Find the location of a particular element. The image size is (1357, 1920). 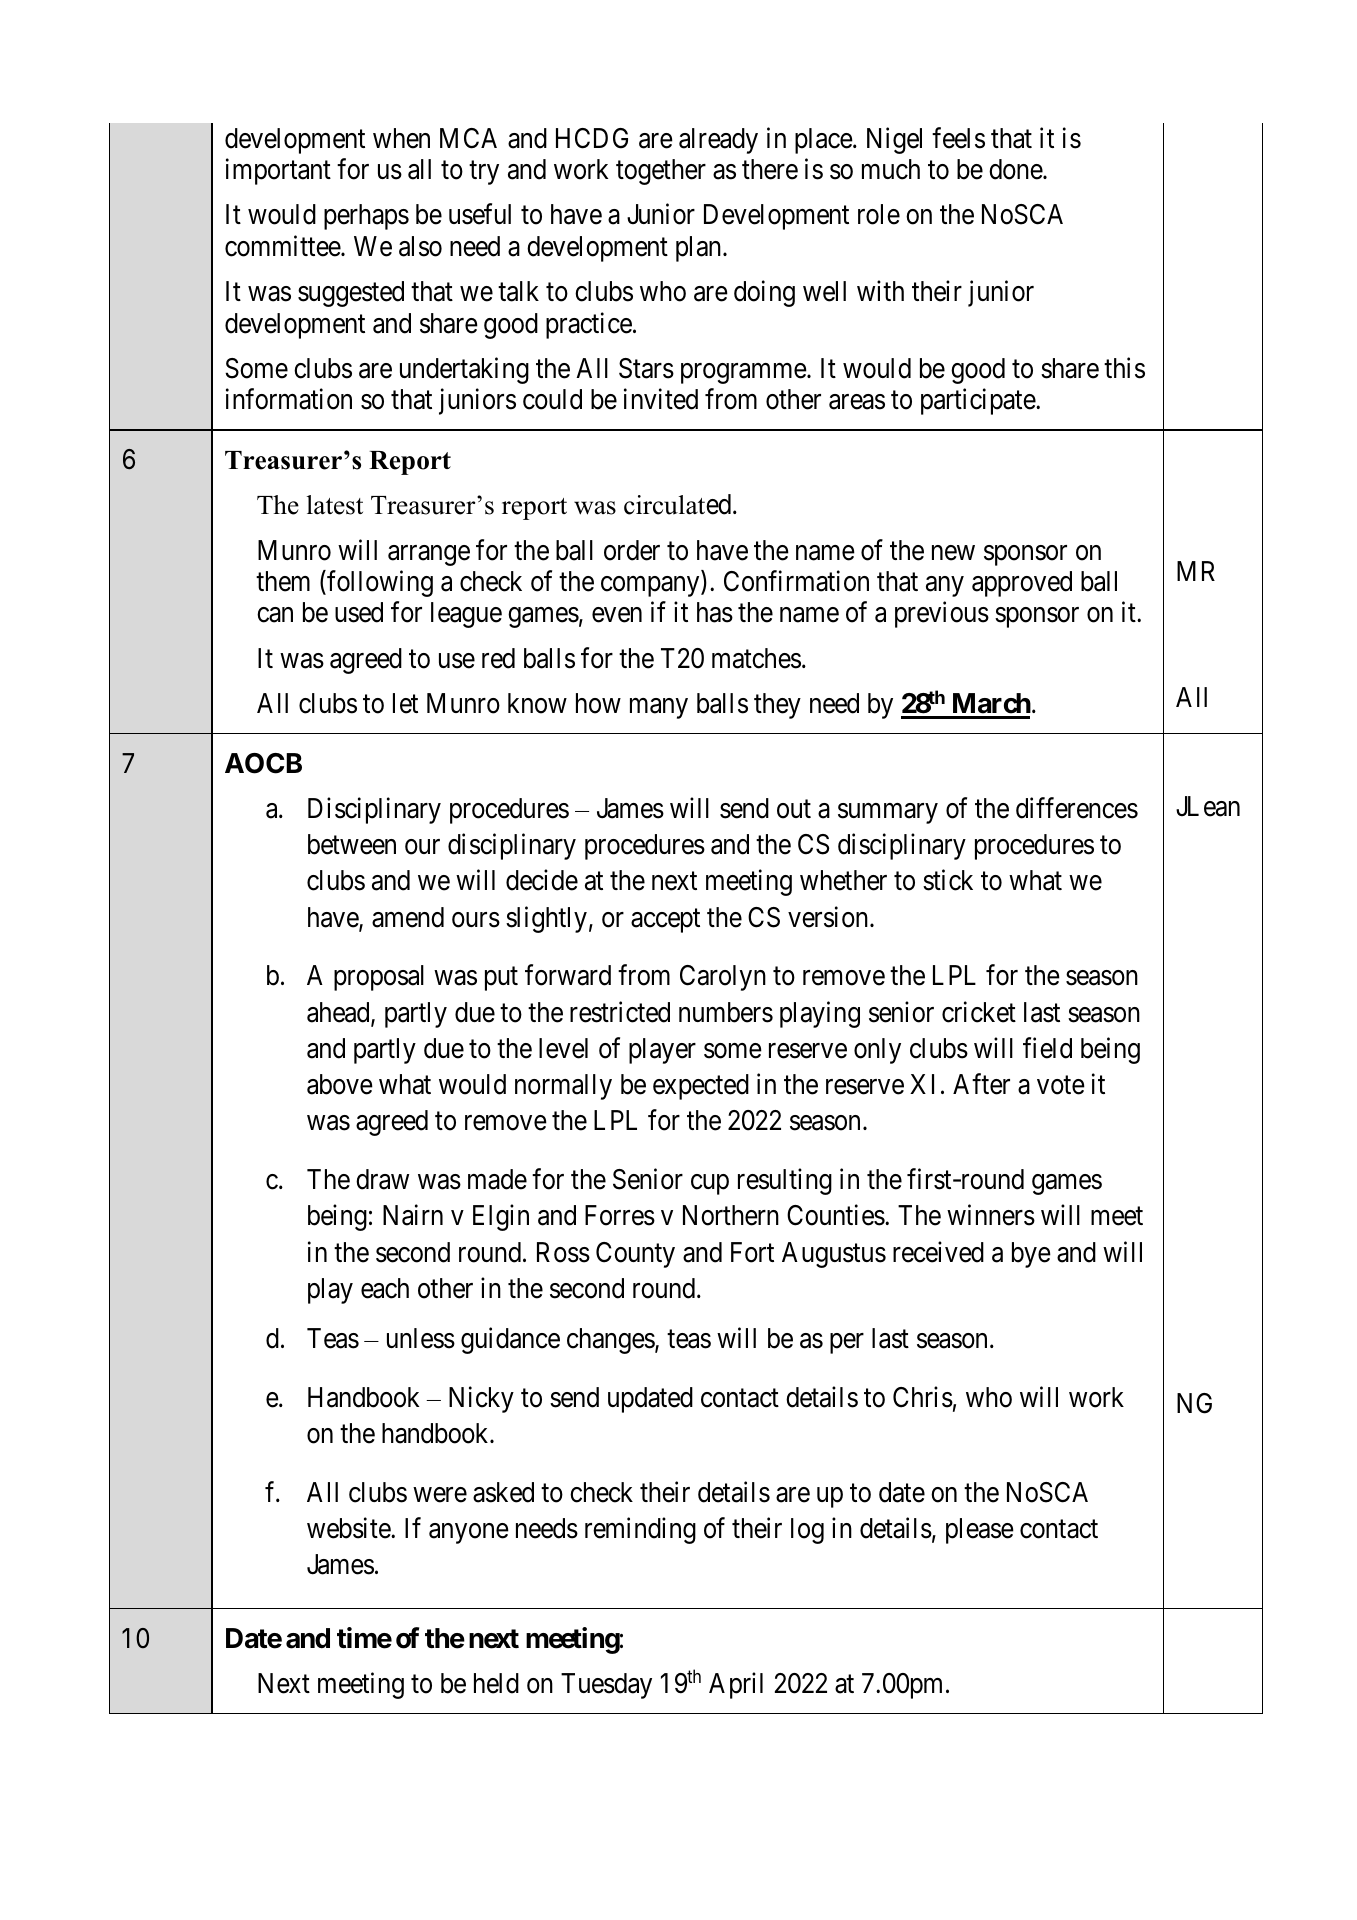

approved is located at coordinates (1022, 584).
